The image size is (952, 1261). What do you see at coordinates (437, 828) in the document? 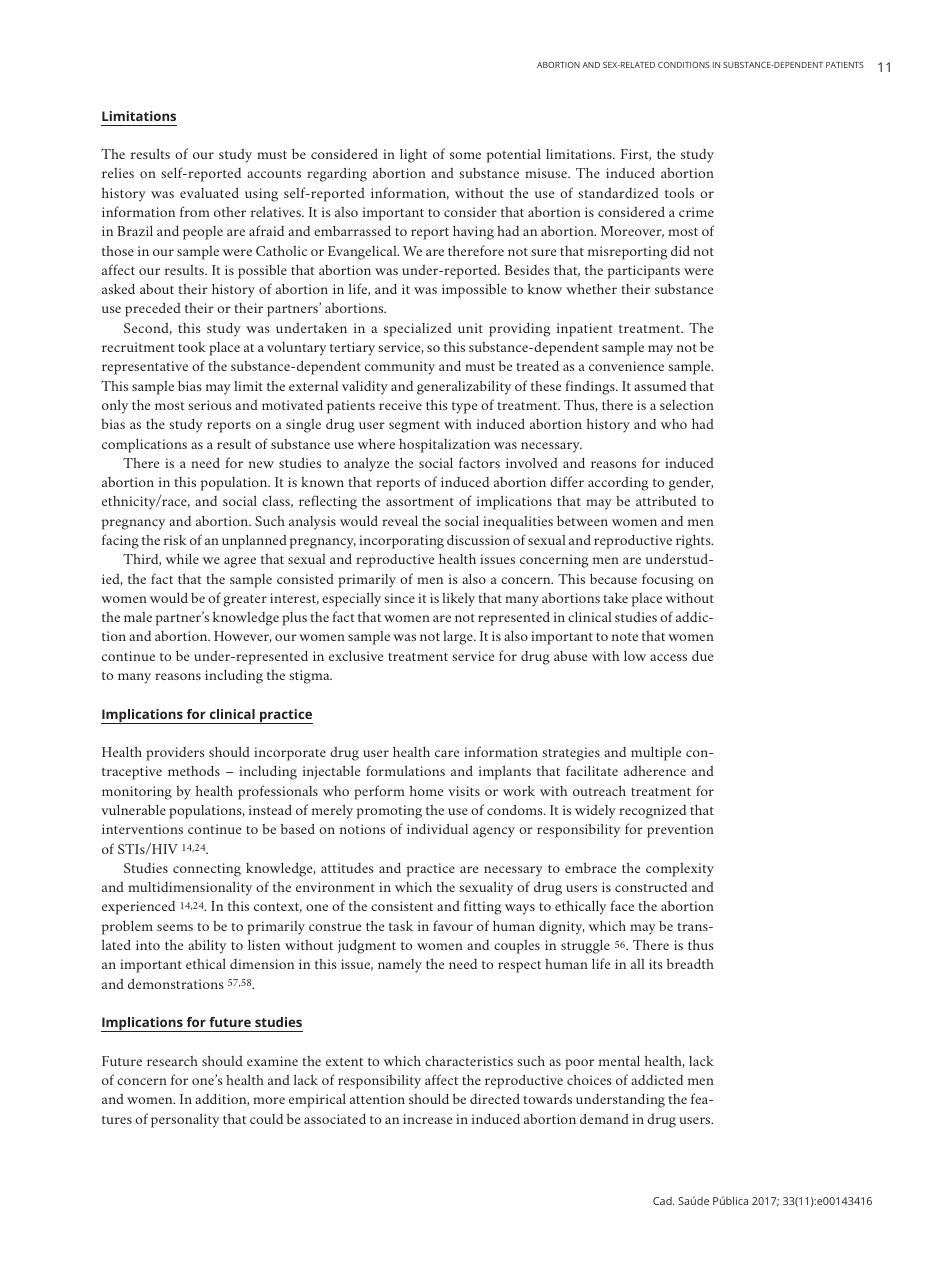
I see `individual` at bounding box center [437, 828].
